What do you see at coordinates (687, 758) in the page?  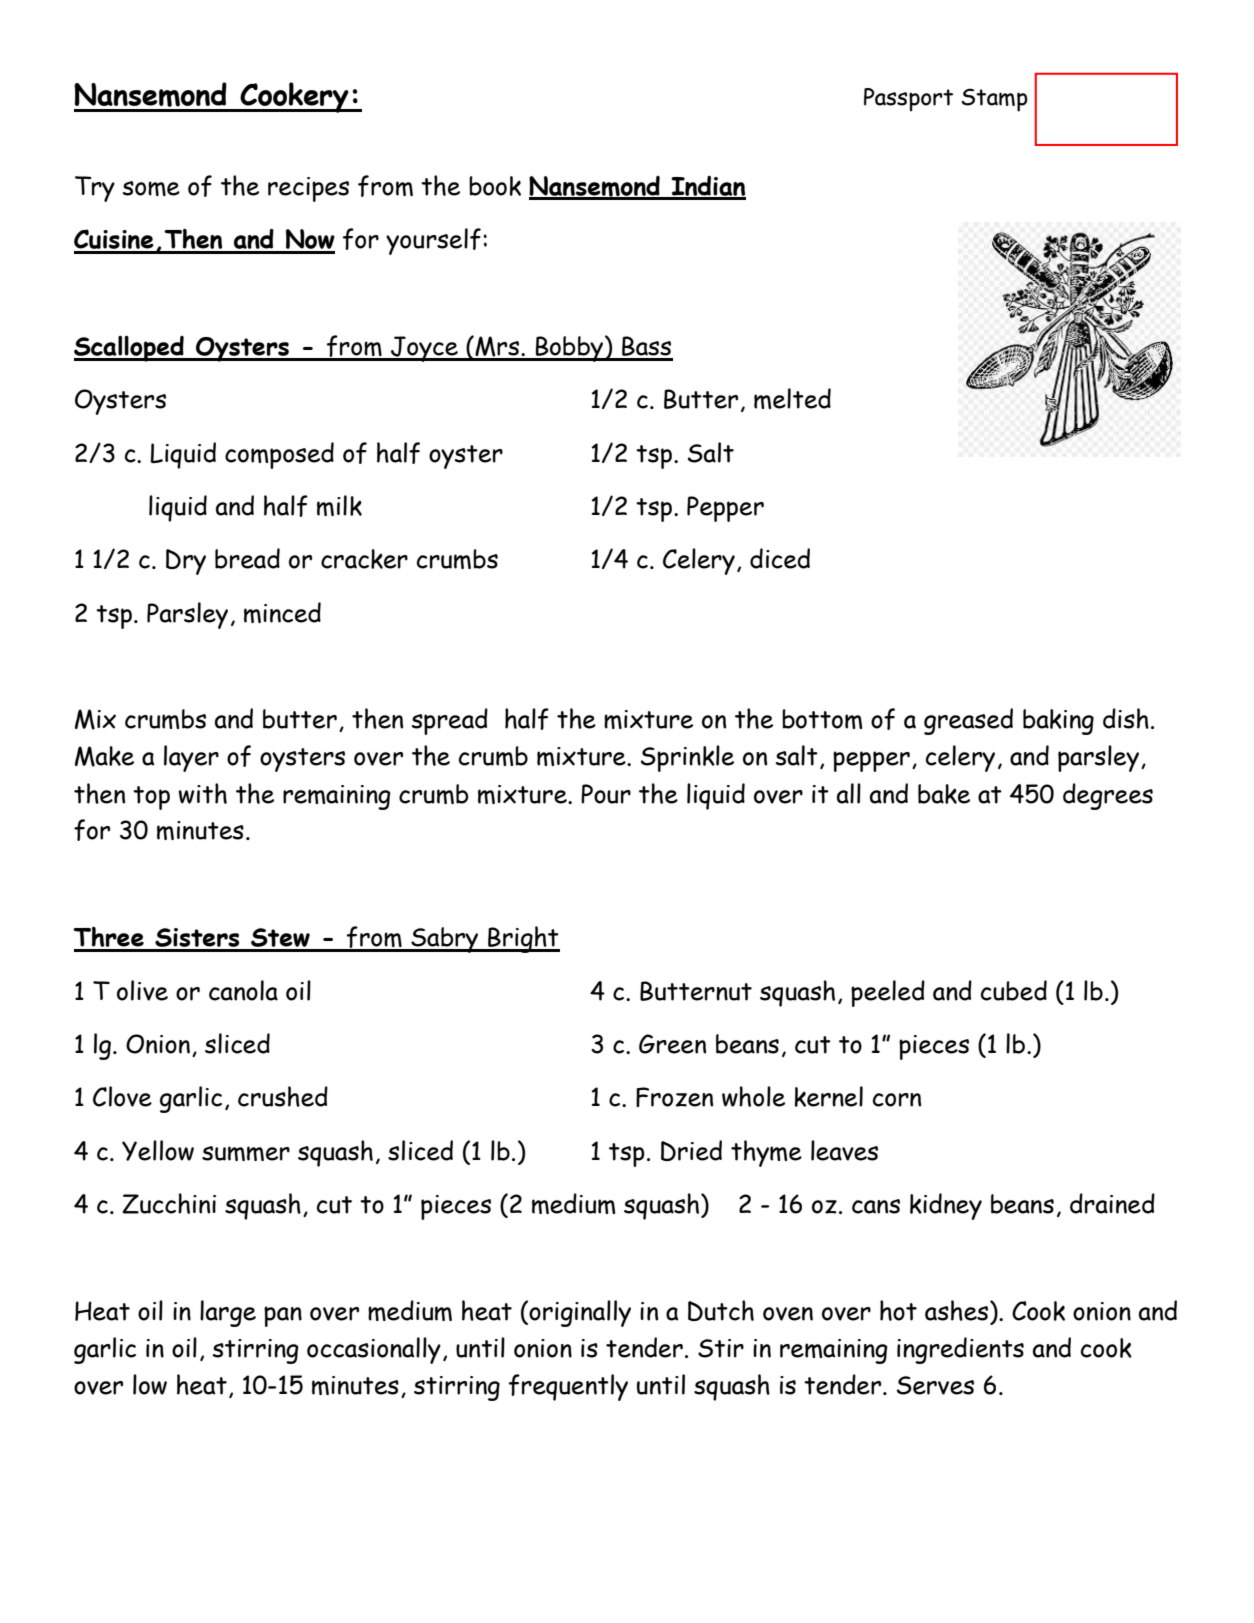 I see `Sprinkle` at bounding box center [687, 758].
